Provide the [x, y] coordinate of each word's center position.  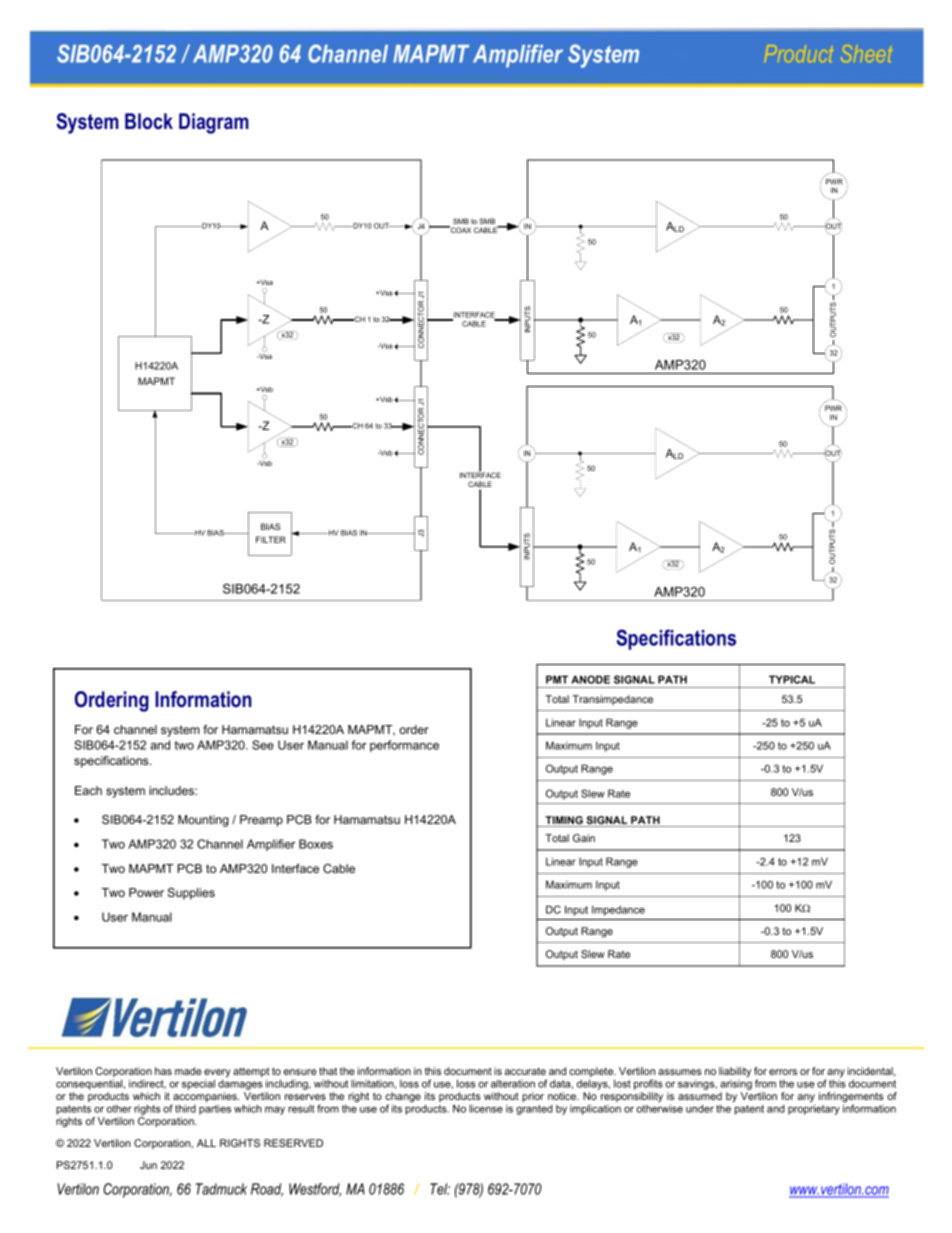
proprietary [814, 1109]
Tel [440, 1189]
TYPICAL [792, 679]
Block [149, 121]
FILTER [271, 539]
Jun [148, 1165]
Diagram [214, 123]
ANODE [590, 679]
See [263, 745]
